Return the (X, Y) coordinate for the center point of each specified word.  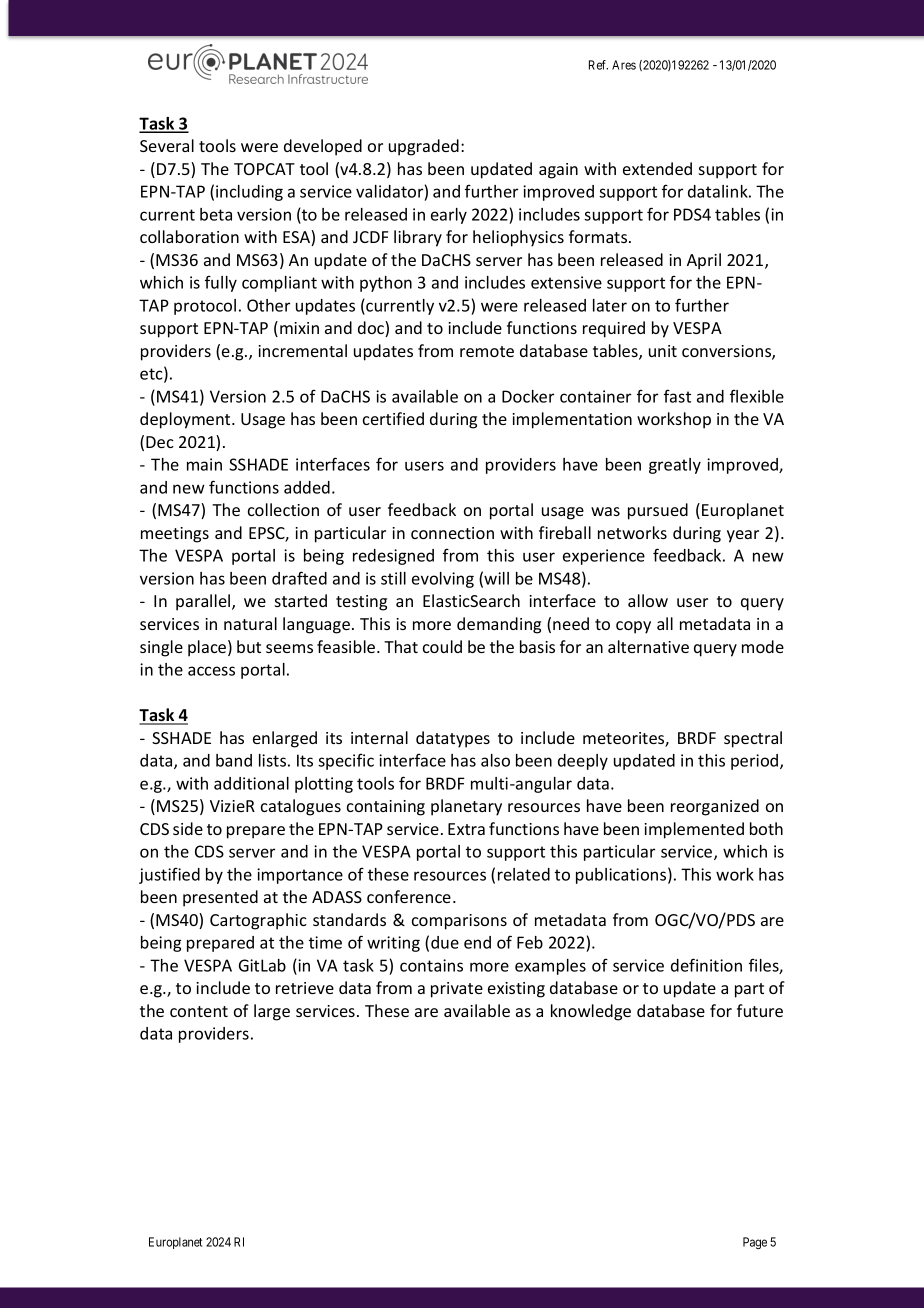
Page (755, 1243)
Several (167, 145)
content (199, 1011)
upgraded (424, 147)
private (457, 990)
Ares (624, 65)
